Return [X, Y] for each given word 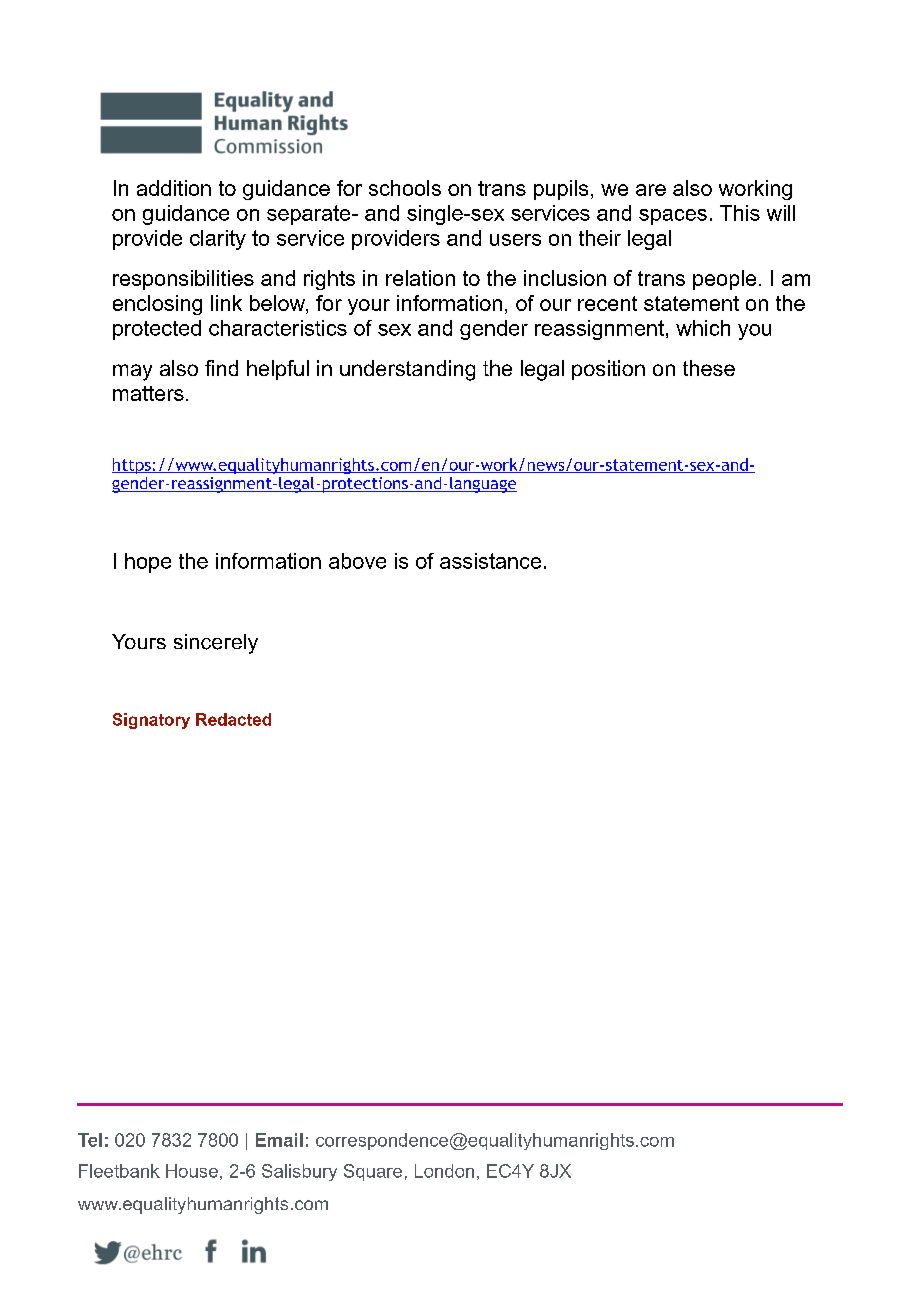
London [444, 1171]
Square [373, 1172]
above [357, 561]
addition [174, 188]
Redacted [233, 719]
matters [148, 393]
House [192, 1171]
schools [405, 188]
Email [279, 1140]
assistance [490, 561]
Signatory [151, 721]
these [709, 368]
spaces [673, 217]
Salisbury [299, 1172]
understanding [407, 370]
